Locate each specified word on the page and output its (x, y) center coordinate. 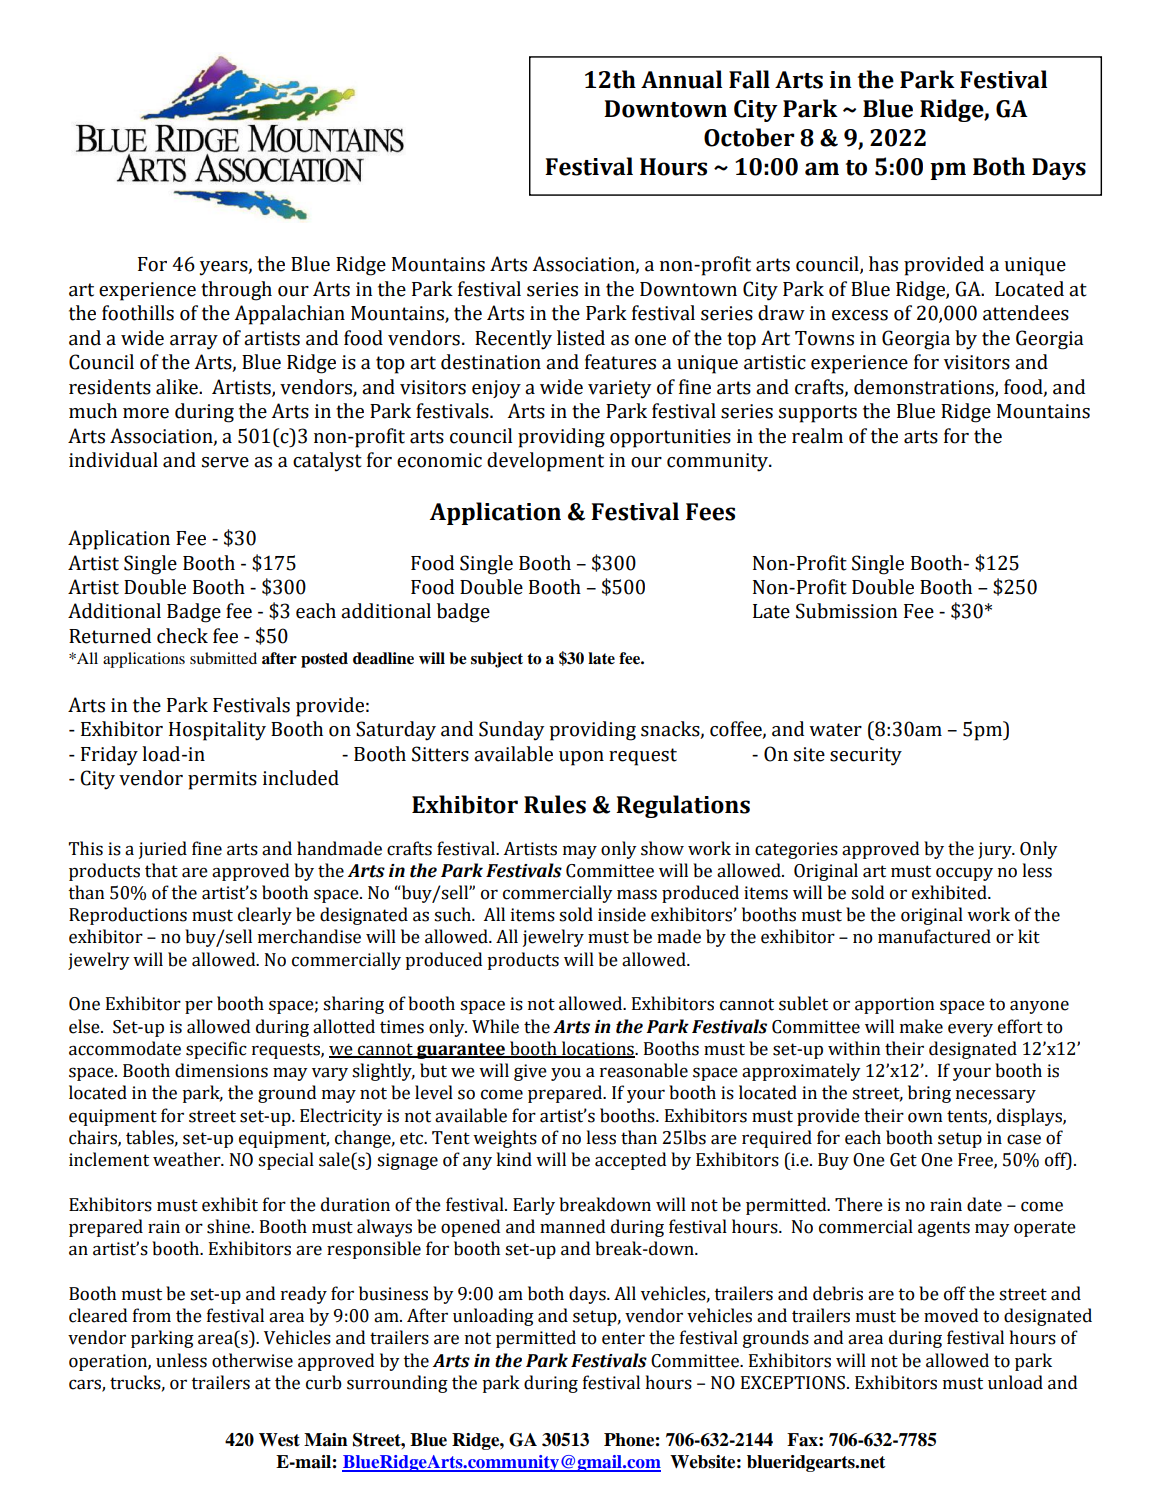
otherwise (252, 1360)
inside (622, 914)
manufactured (934, 936)
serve (225, 462)
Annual (681, 79)
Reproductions (128, 916)
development (545, 462)
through (236, 291)
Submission (846, 611)
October (749, 137)
